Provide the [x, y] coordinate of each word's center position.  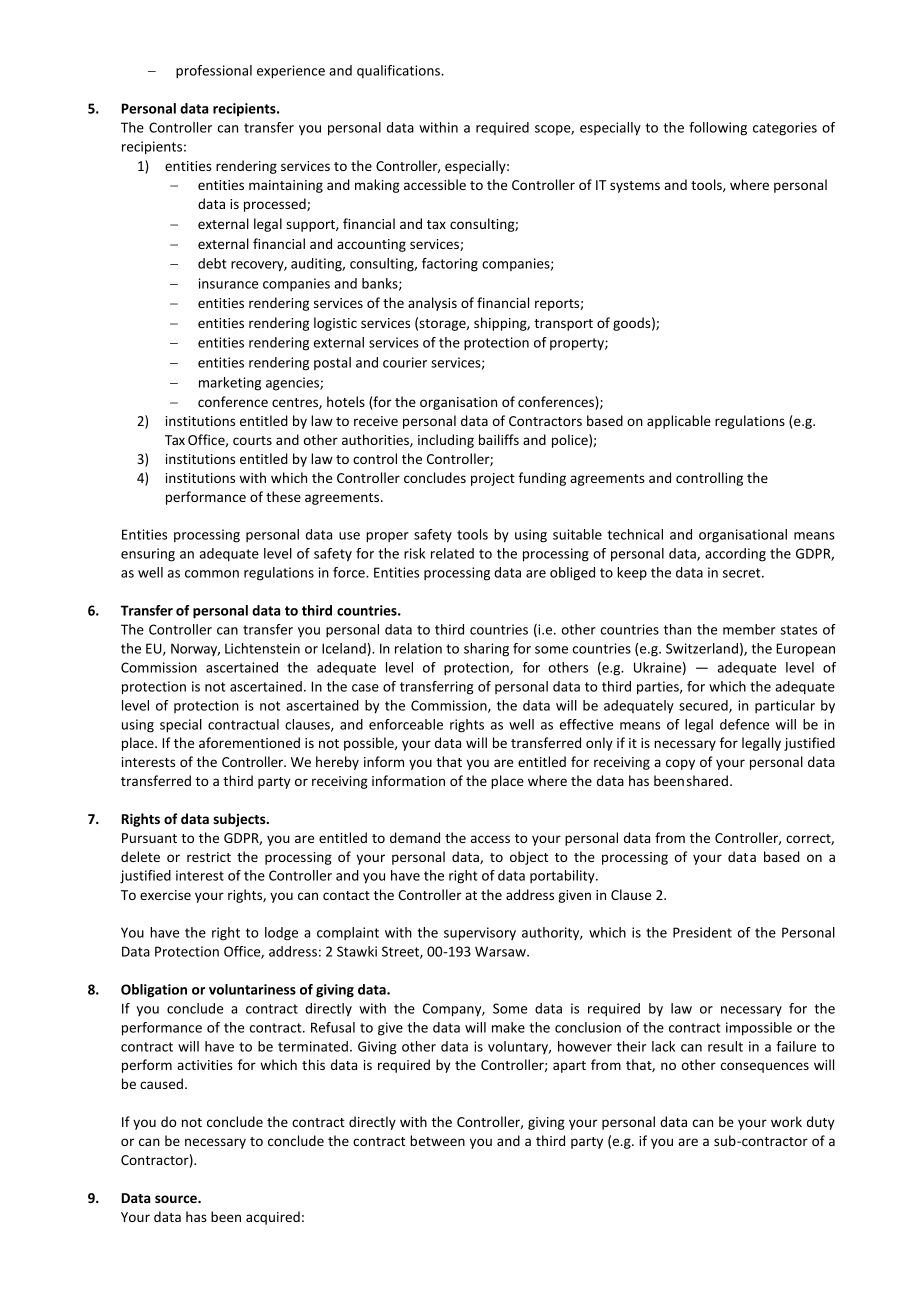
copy [680, 764]
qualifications [399, 71]
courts [252, 440]
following [718, 129]
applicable [679, 422]
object [529, 858]
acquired [273, 1218]
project [493, 479]
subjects [240, 820]
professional [214, 72]
